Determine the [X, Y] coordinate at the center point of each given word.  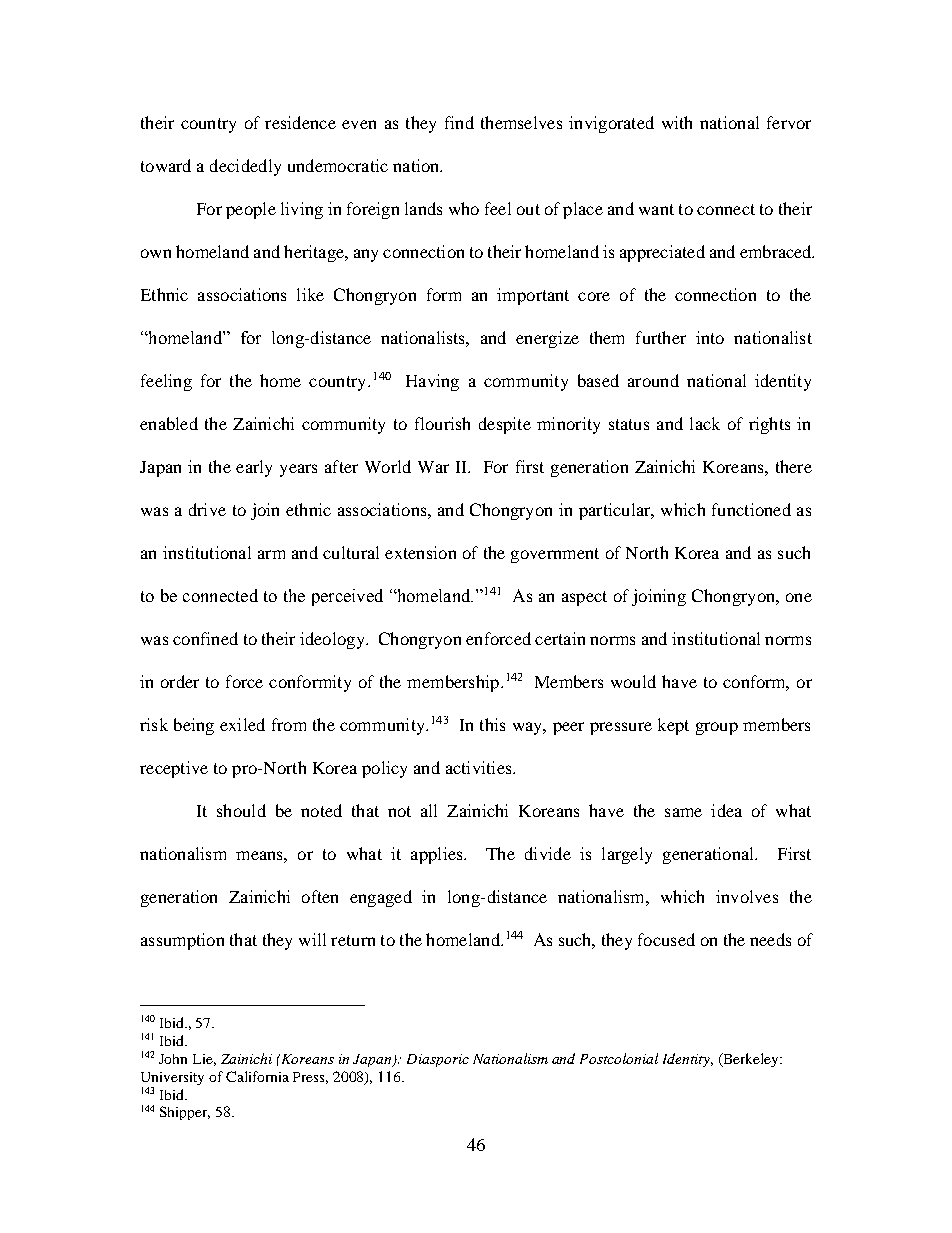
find [459, 122]
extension [420, 552]
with [677, 122]
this [492, 724]
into [710, 337]
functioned [751, 509]
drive [207, 509]
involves [747, 896]
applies [438, 855]
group [717, 728]
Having [432, 382]
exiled [242, 724]
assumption [182, 941]
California [257, 1076]
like [310, 294]
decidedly [245, 167]
